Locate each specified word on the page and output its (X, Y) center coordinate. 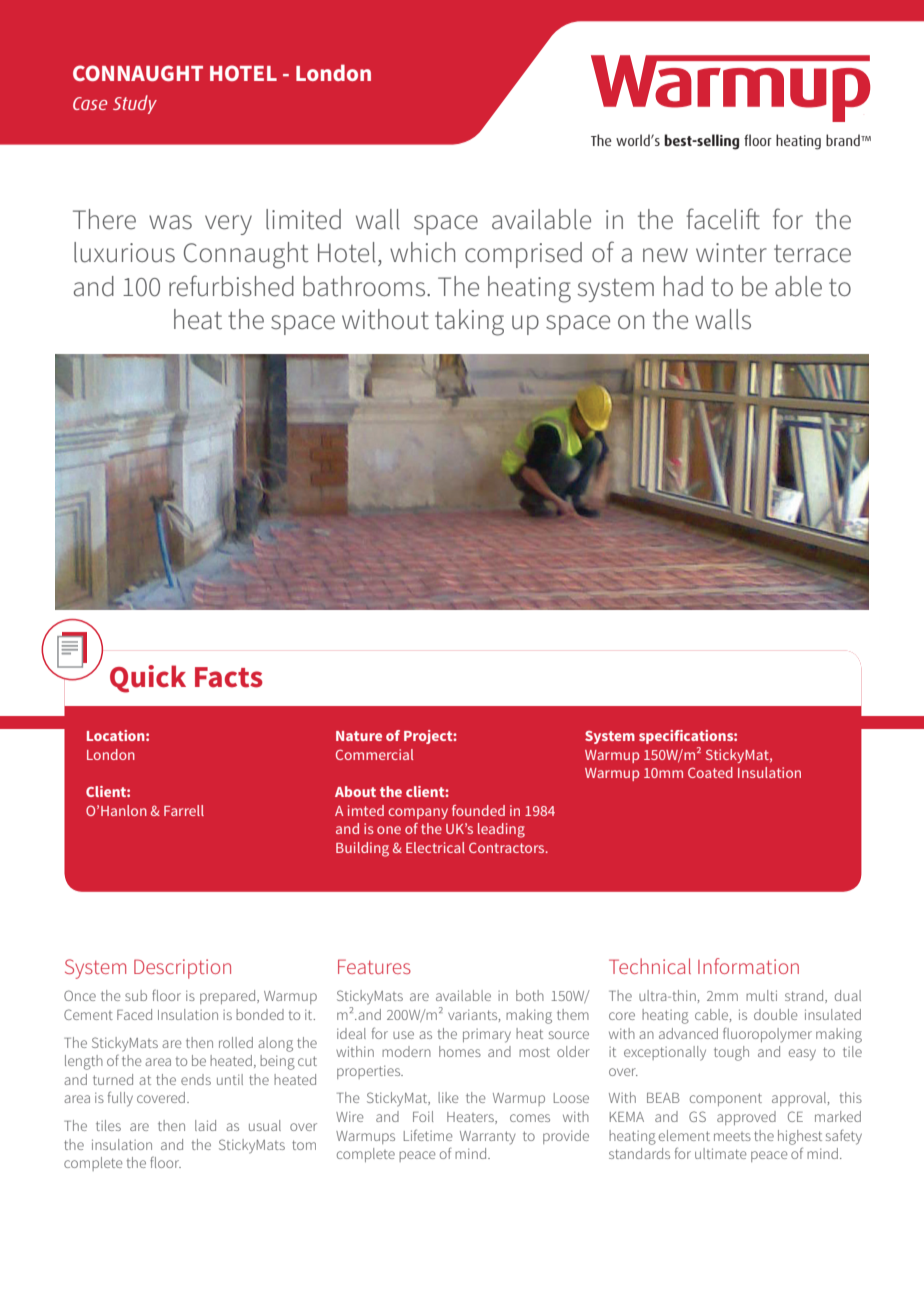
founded (478, 810)
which (422, 252)
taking (469, 322)
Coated (710, 772)
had (683, 286)
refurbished (231, 286)
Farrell (184, 810)
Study (135, 104)
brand (844, 140)
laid (205, 1125)
